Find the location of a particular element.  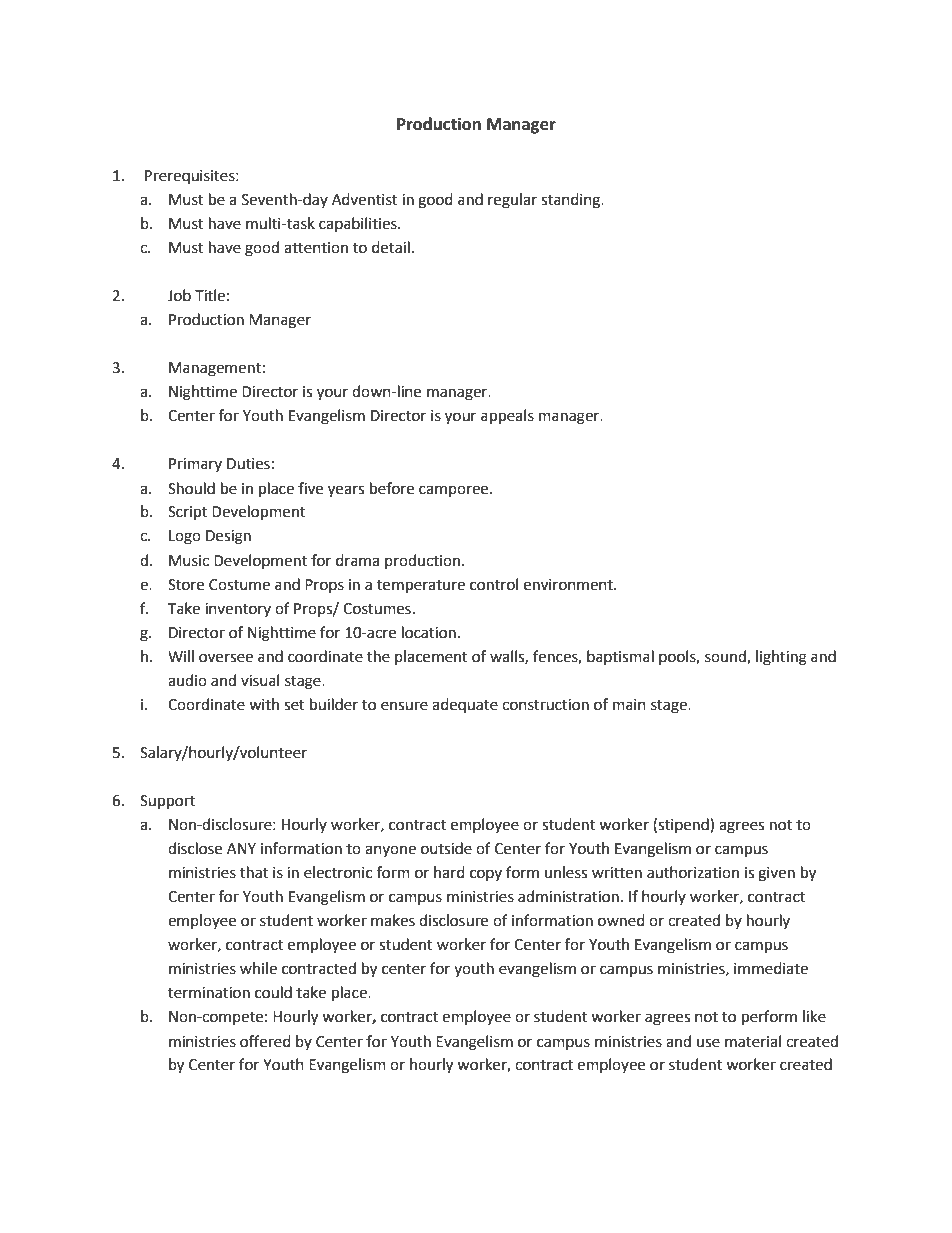

regular is located at coordinates (512, 201).
